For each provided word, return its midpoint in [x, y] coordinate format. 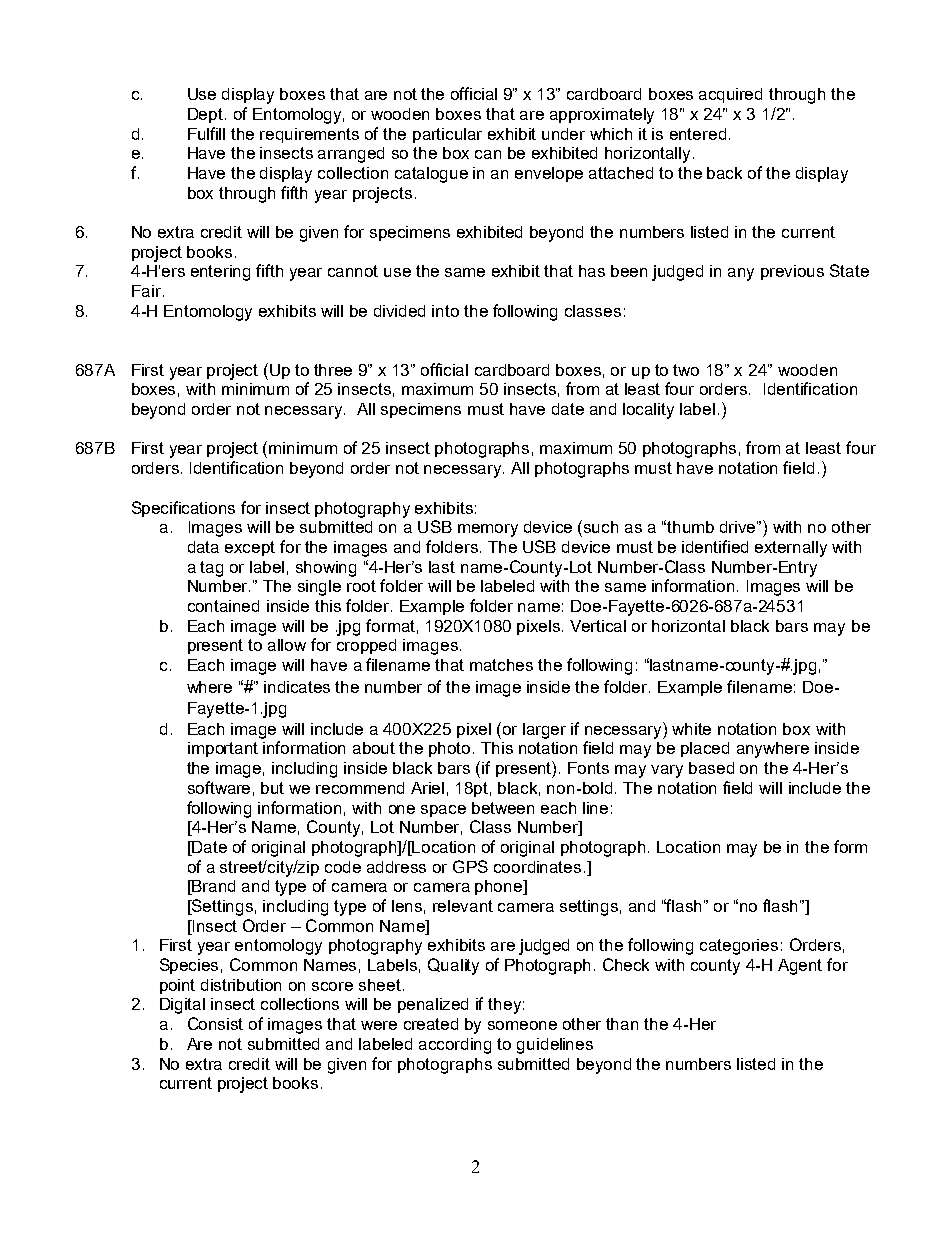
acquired [730, 95]
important [223, 749]
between [503, 808]
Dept [207, 115]
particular [447, 135]
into [445, 311]
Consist [215, 1023]
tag [211, 569]
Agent [800, 967]
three [333, 370]
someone [522, 1025]
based [711, 768]
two [686, 370]
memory [488, 530]
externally [791, 549]
